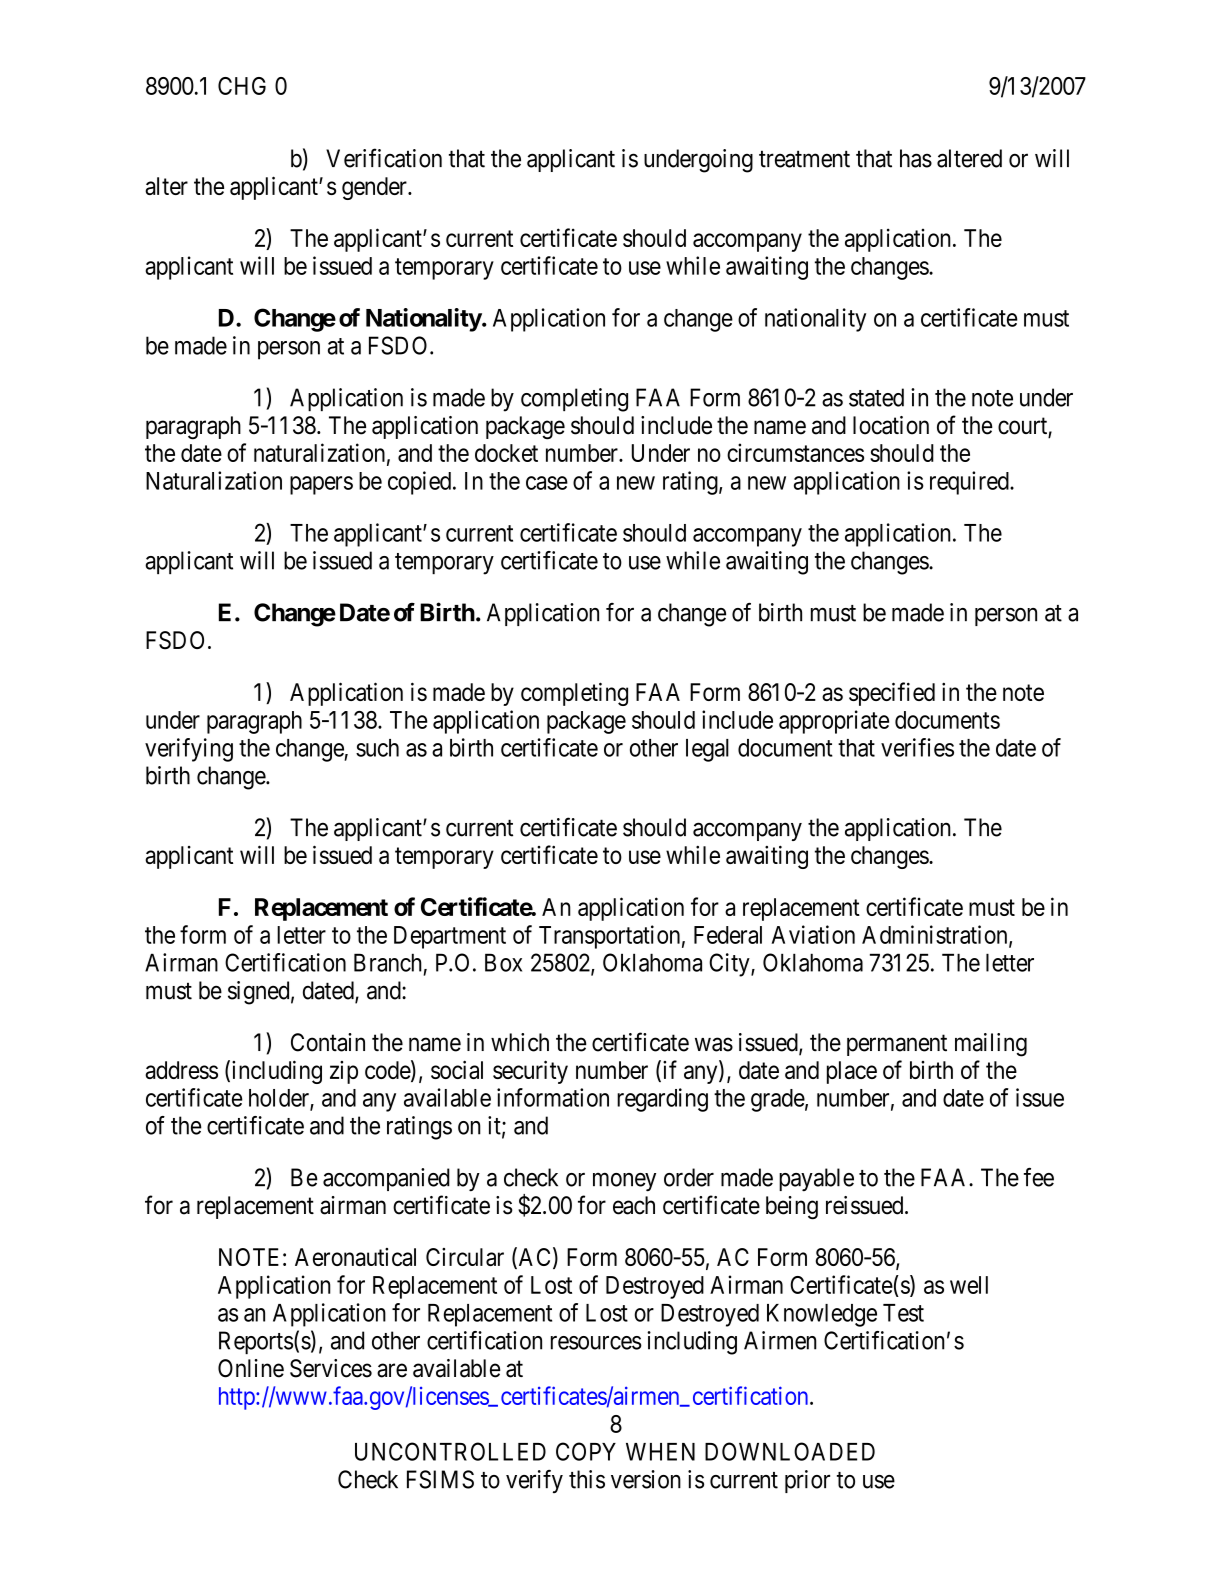 Image resolution: width=1231 pixels, height=1594 pixels. Describe the element at coordinates (419, 483) in the page. I see `copied` at that location.
